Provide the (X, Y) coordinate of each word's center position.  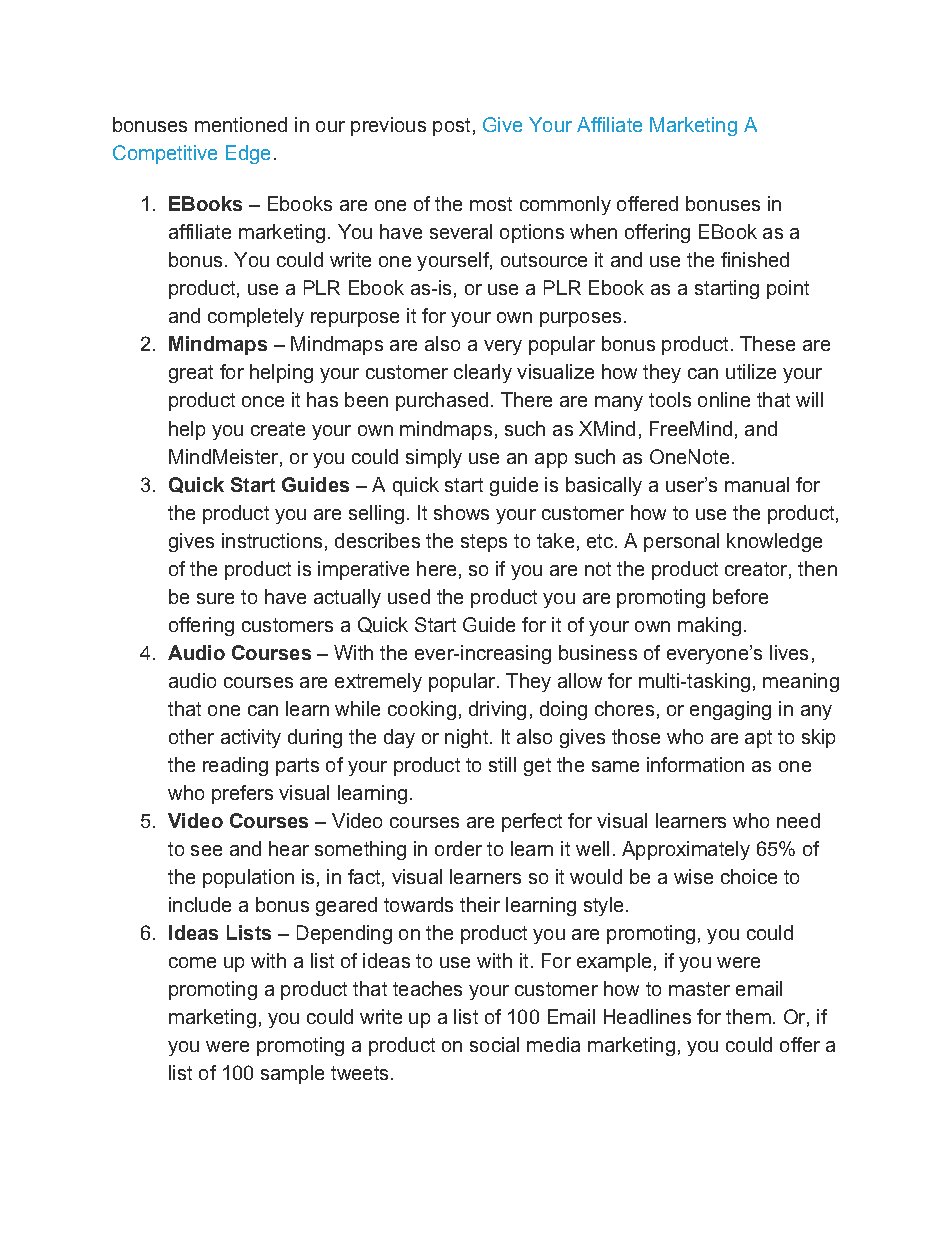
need (798, 820)
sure (215, 598)
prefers (242, 794)
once (263, 401)
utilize (751, 371)
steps (484, 543)
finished (755, 259)
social (494, 1044)
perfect (532, 822)
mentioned (241, 124)
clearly (483, 373)
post (451, 127)
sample (292, 1074)
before (740, 596)
